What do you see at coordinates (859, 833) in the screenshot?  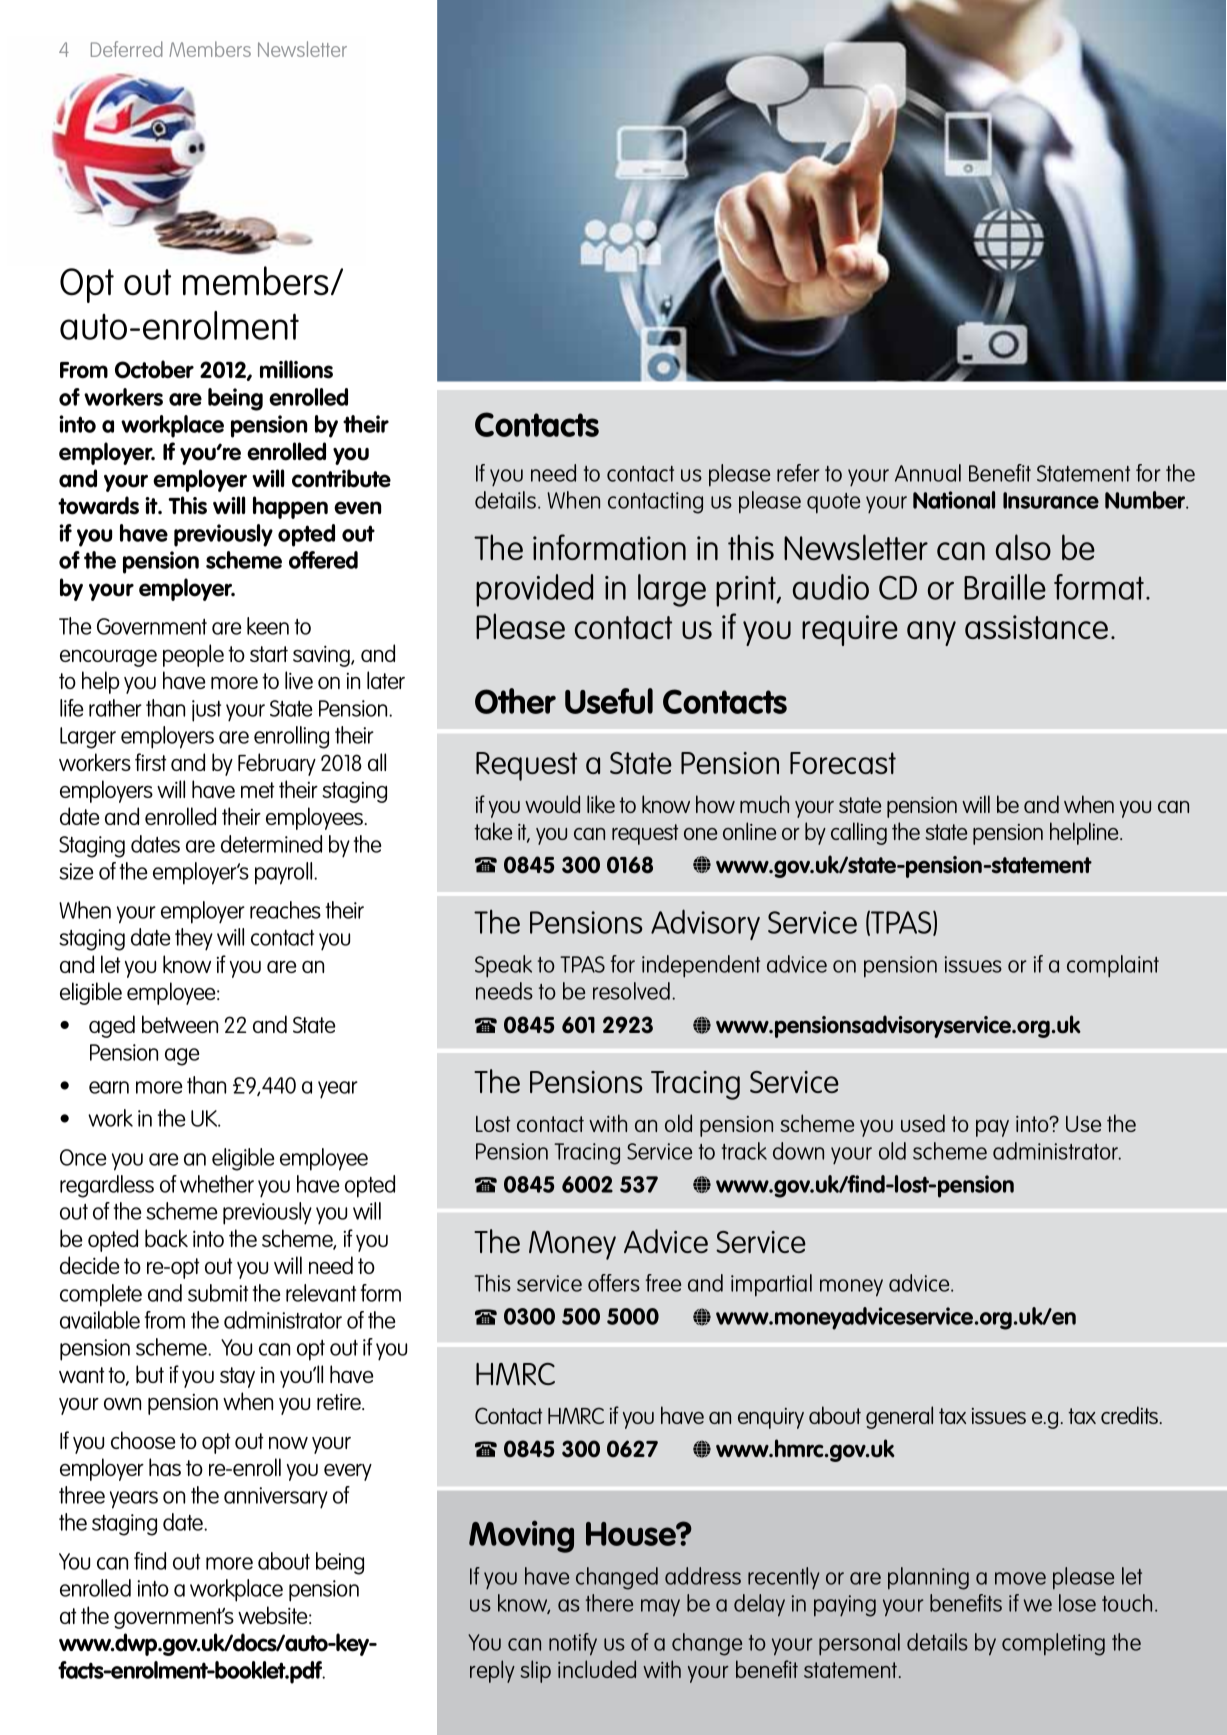 I see `calling` at bounding box center [859, 833].
